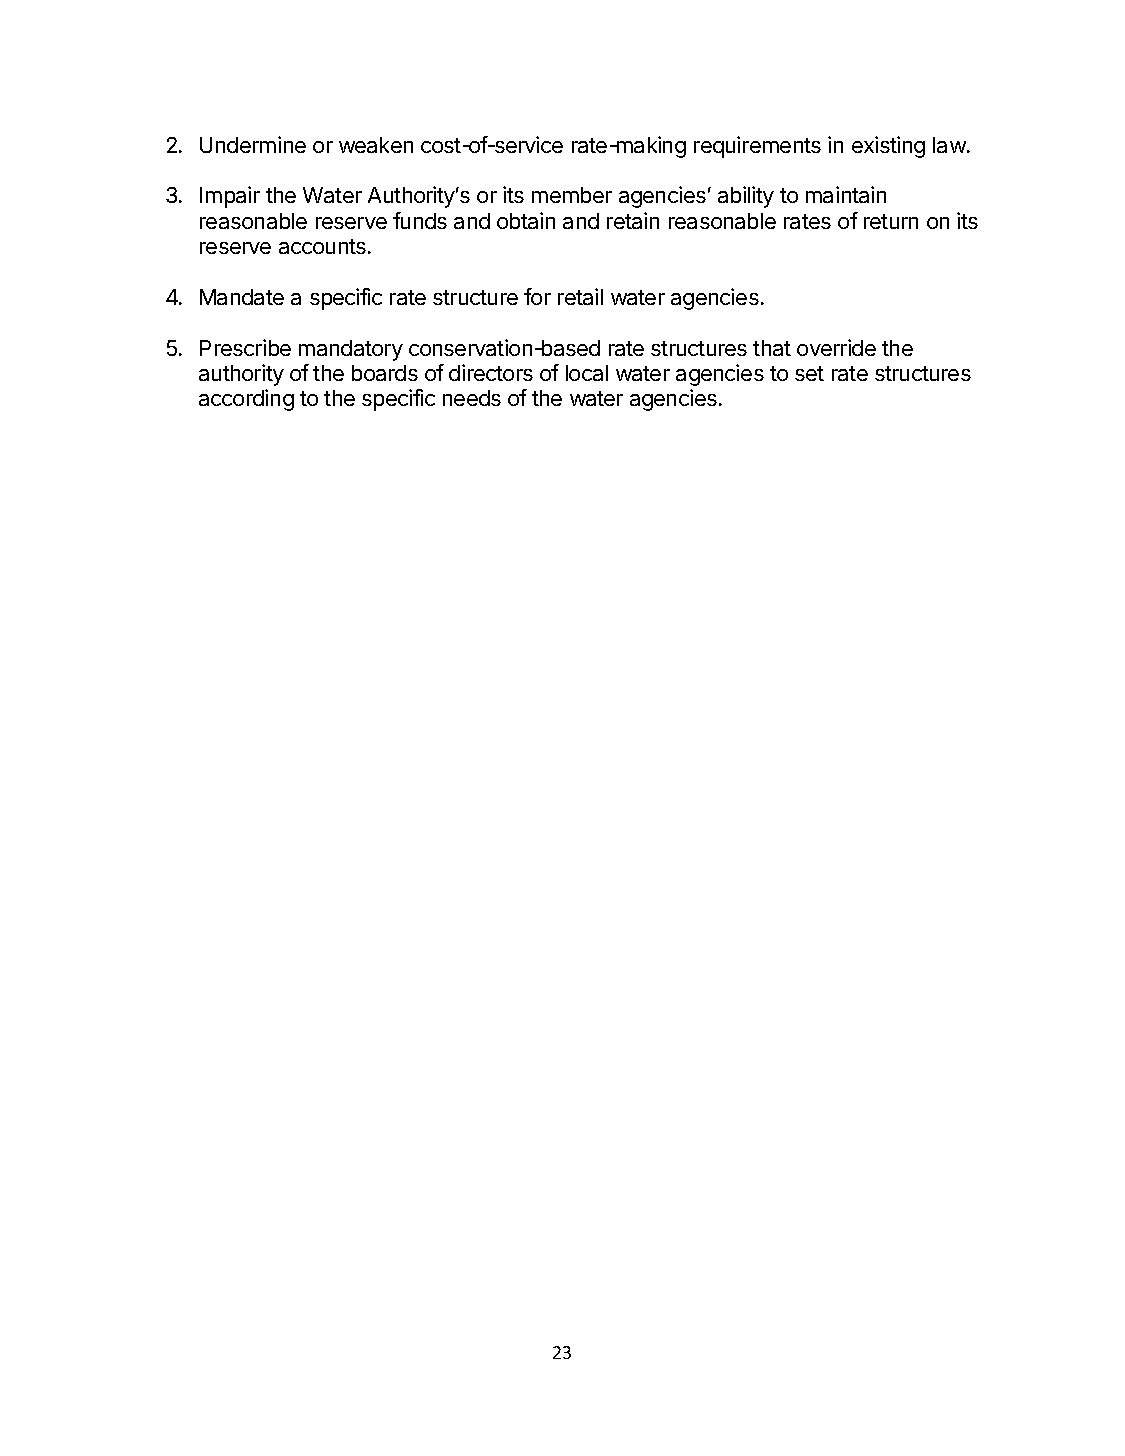  Describe the element at coordinates (891, 221) in the page. I see `return` at that location.
